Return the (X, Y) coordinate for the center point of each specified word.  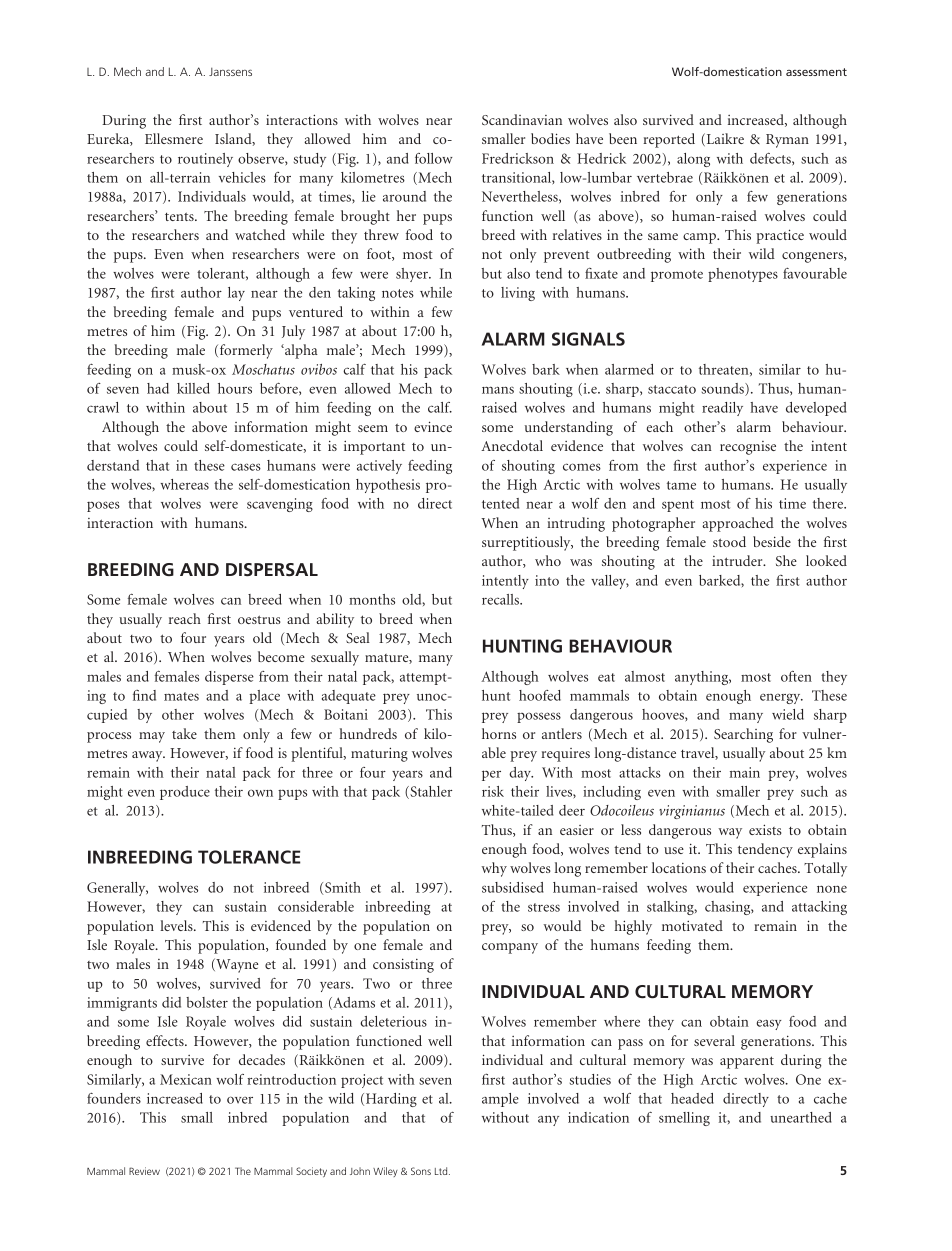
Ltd (442, 1171)
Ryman (787, 141)
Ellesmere (174, 138)
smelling (684, 1119)
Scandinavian (522, 119)
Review (144, 1171)
